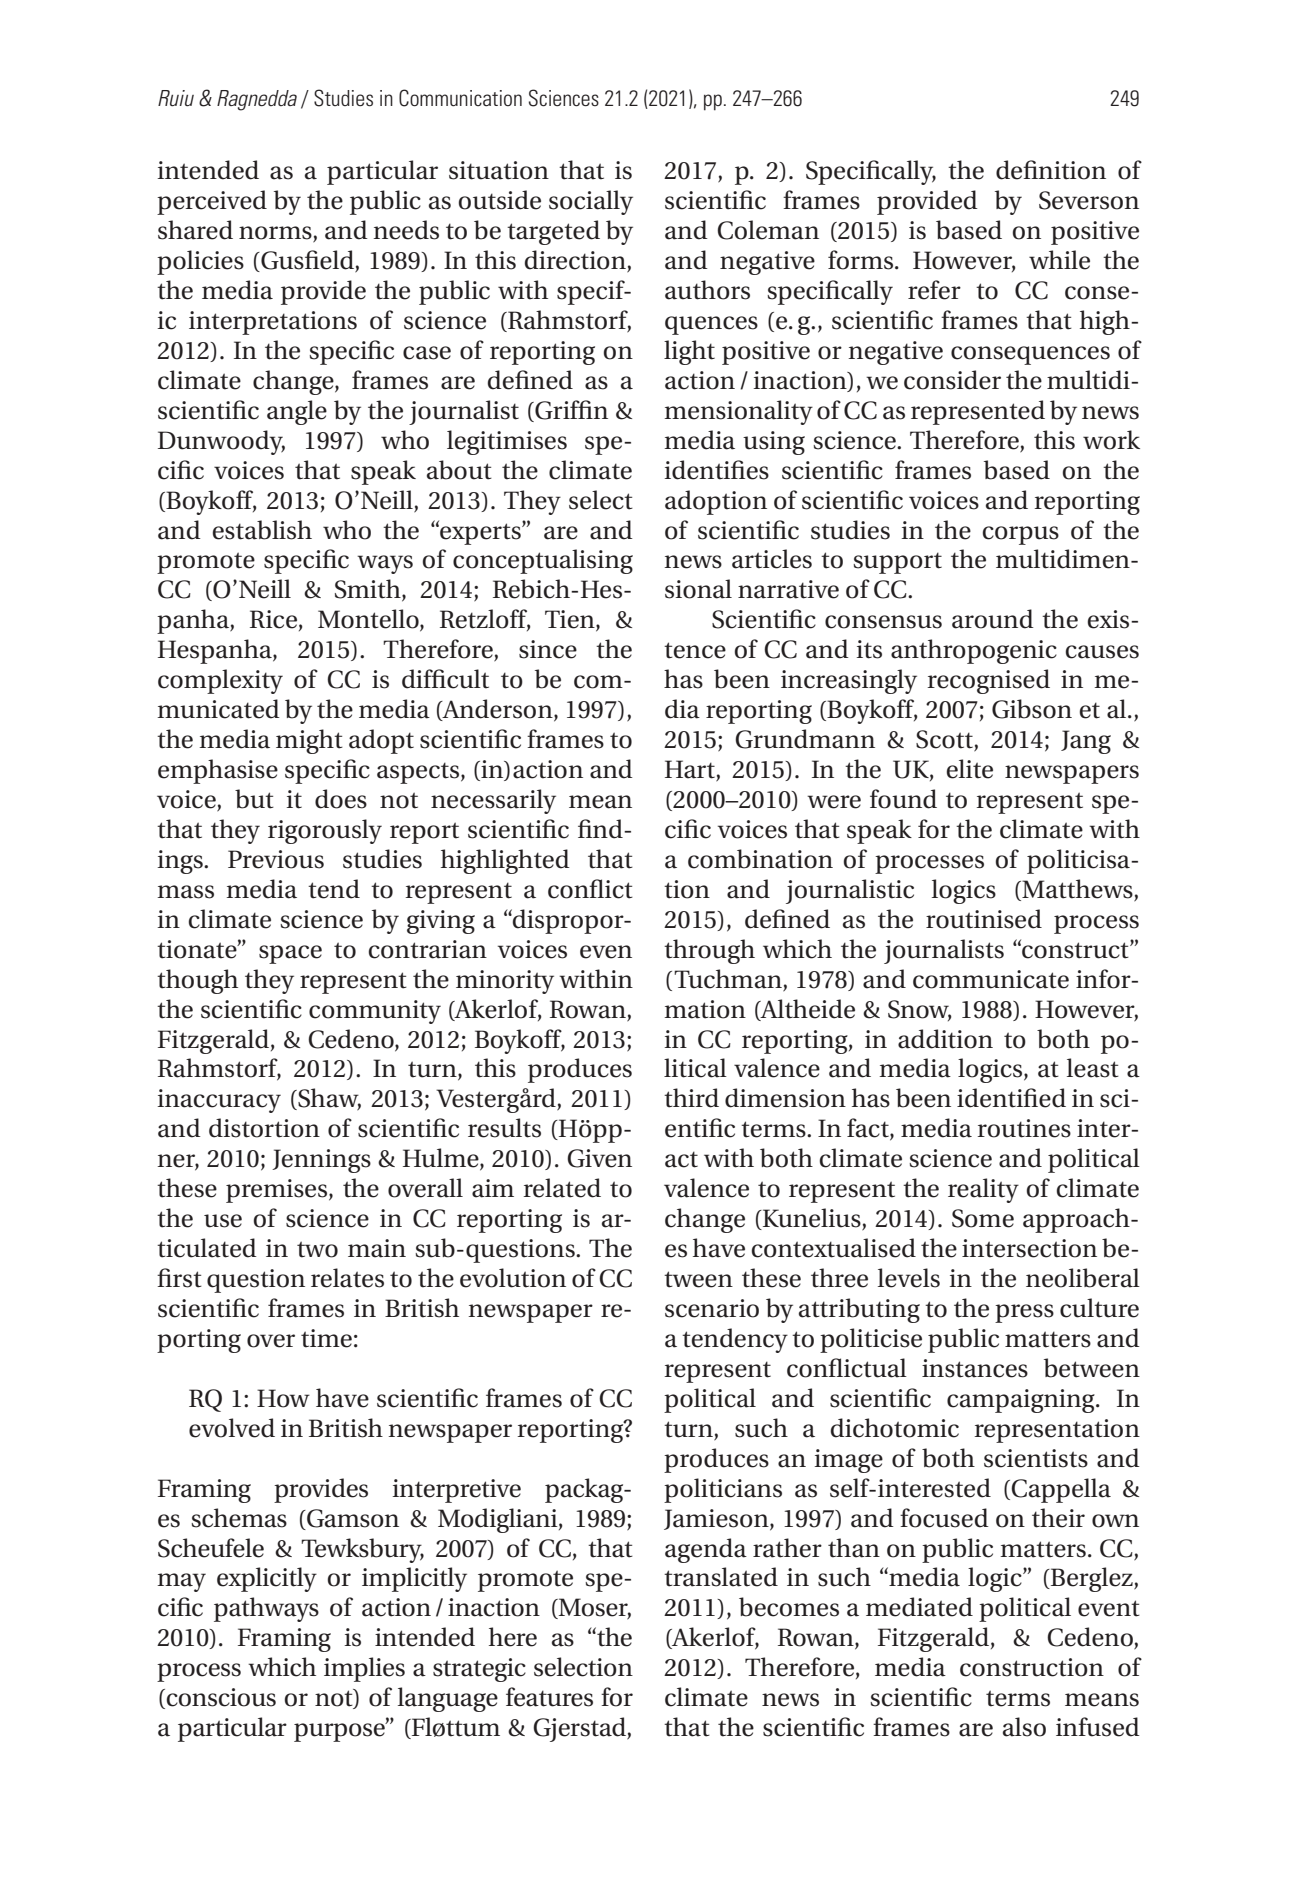 Image resolution: width=1297 pixels, height=1886 pixels. I want to click on conscious, so click(220, 1698).
